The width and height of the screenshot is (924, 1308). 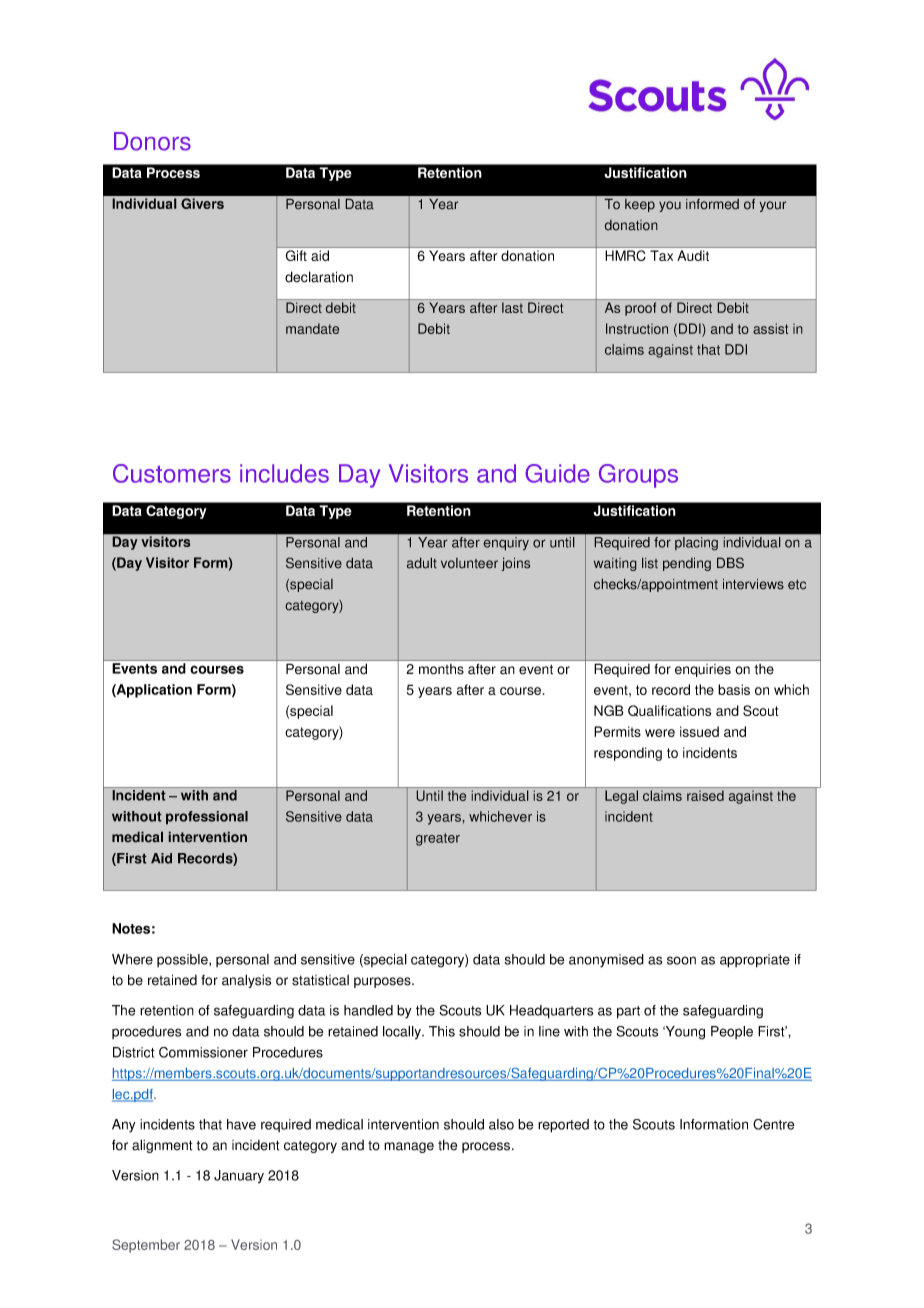 What do you see at coordinates (152, 141) in the screenshot?
I see `Donors` at bounding box center [152, 141].
